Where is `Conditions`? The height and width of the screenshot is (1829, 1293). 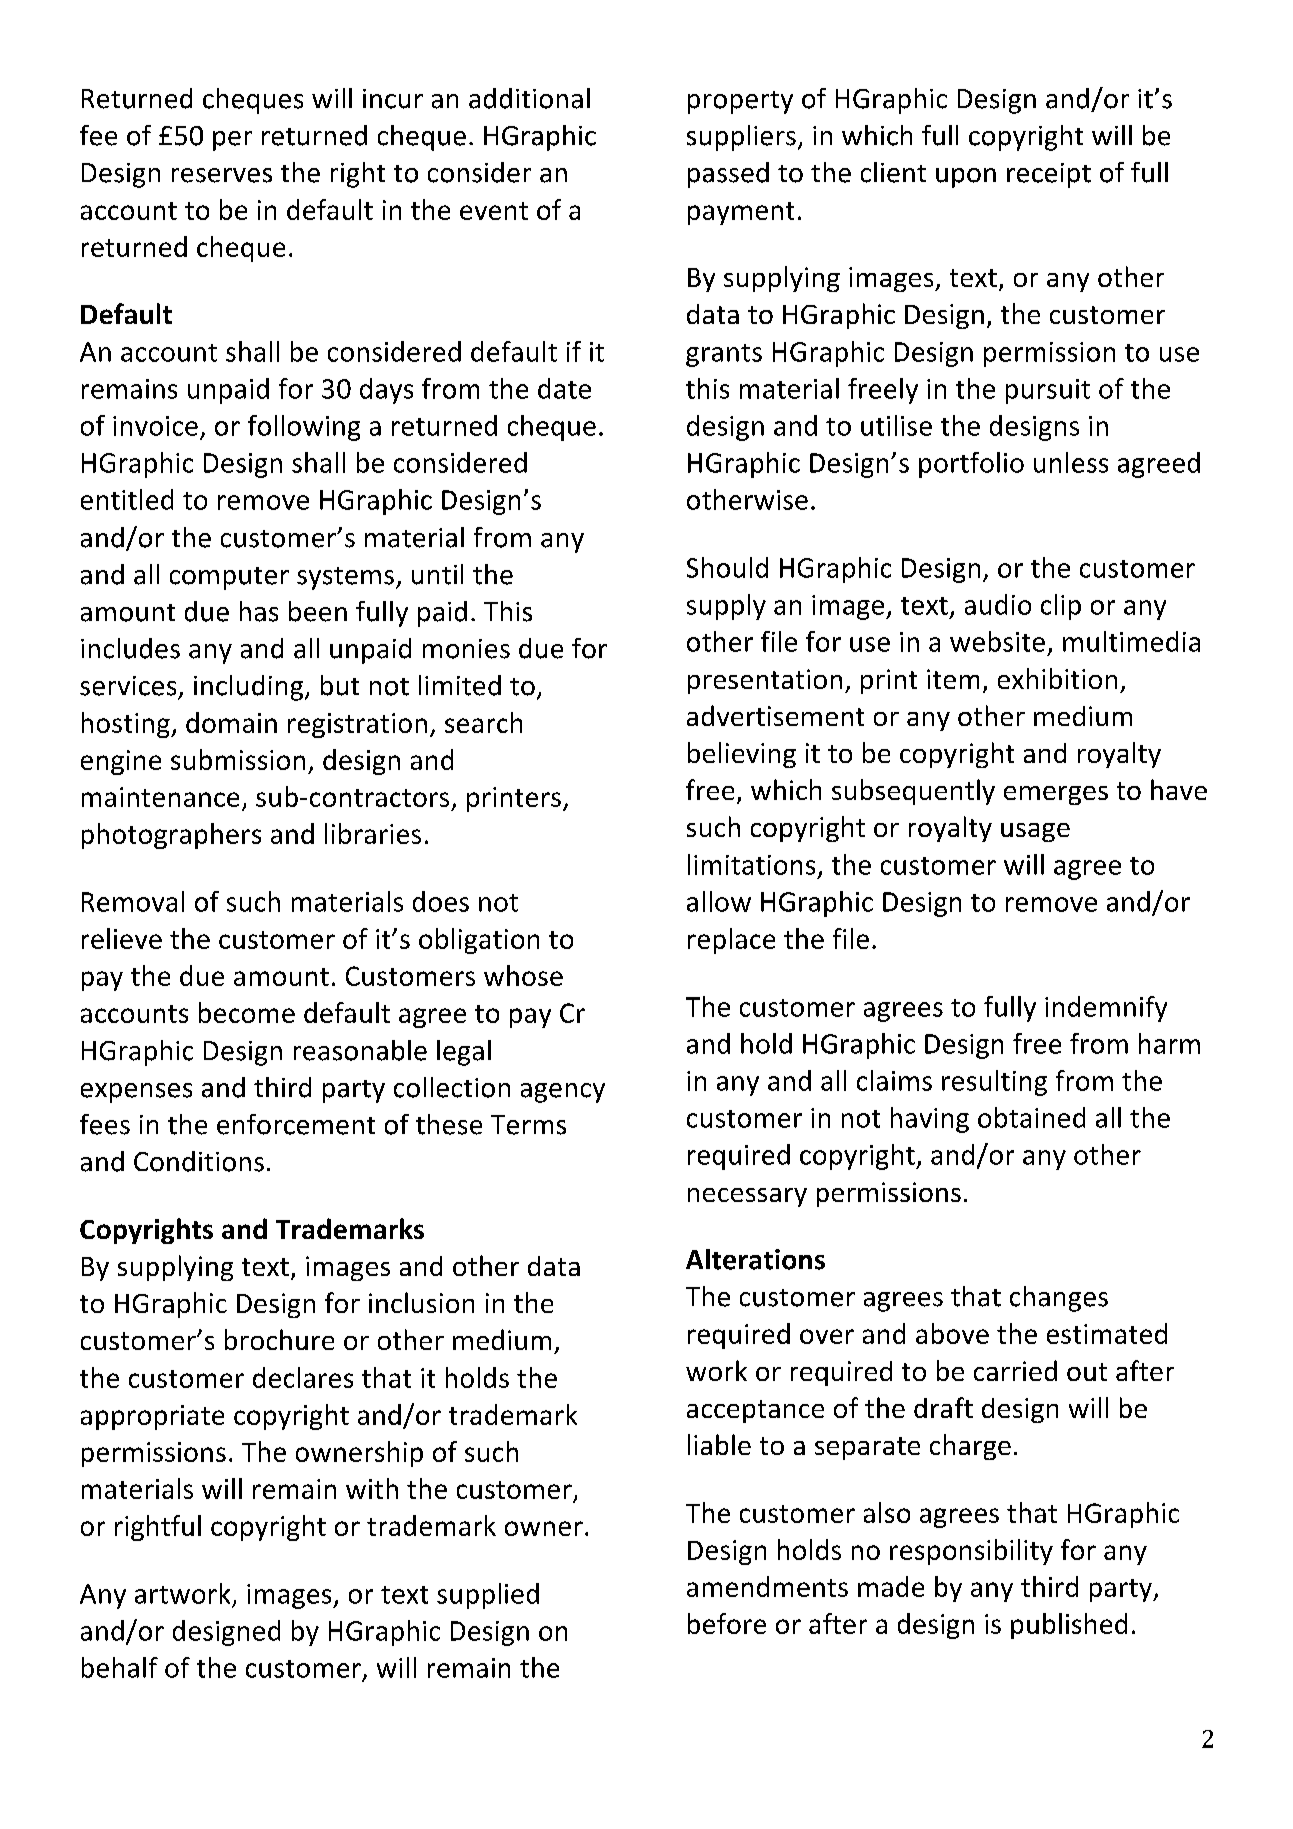 Conditions is located at coordinates (199, 1161).
